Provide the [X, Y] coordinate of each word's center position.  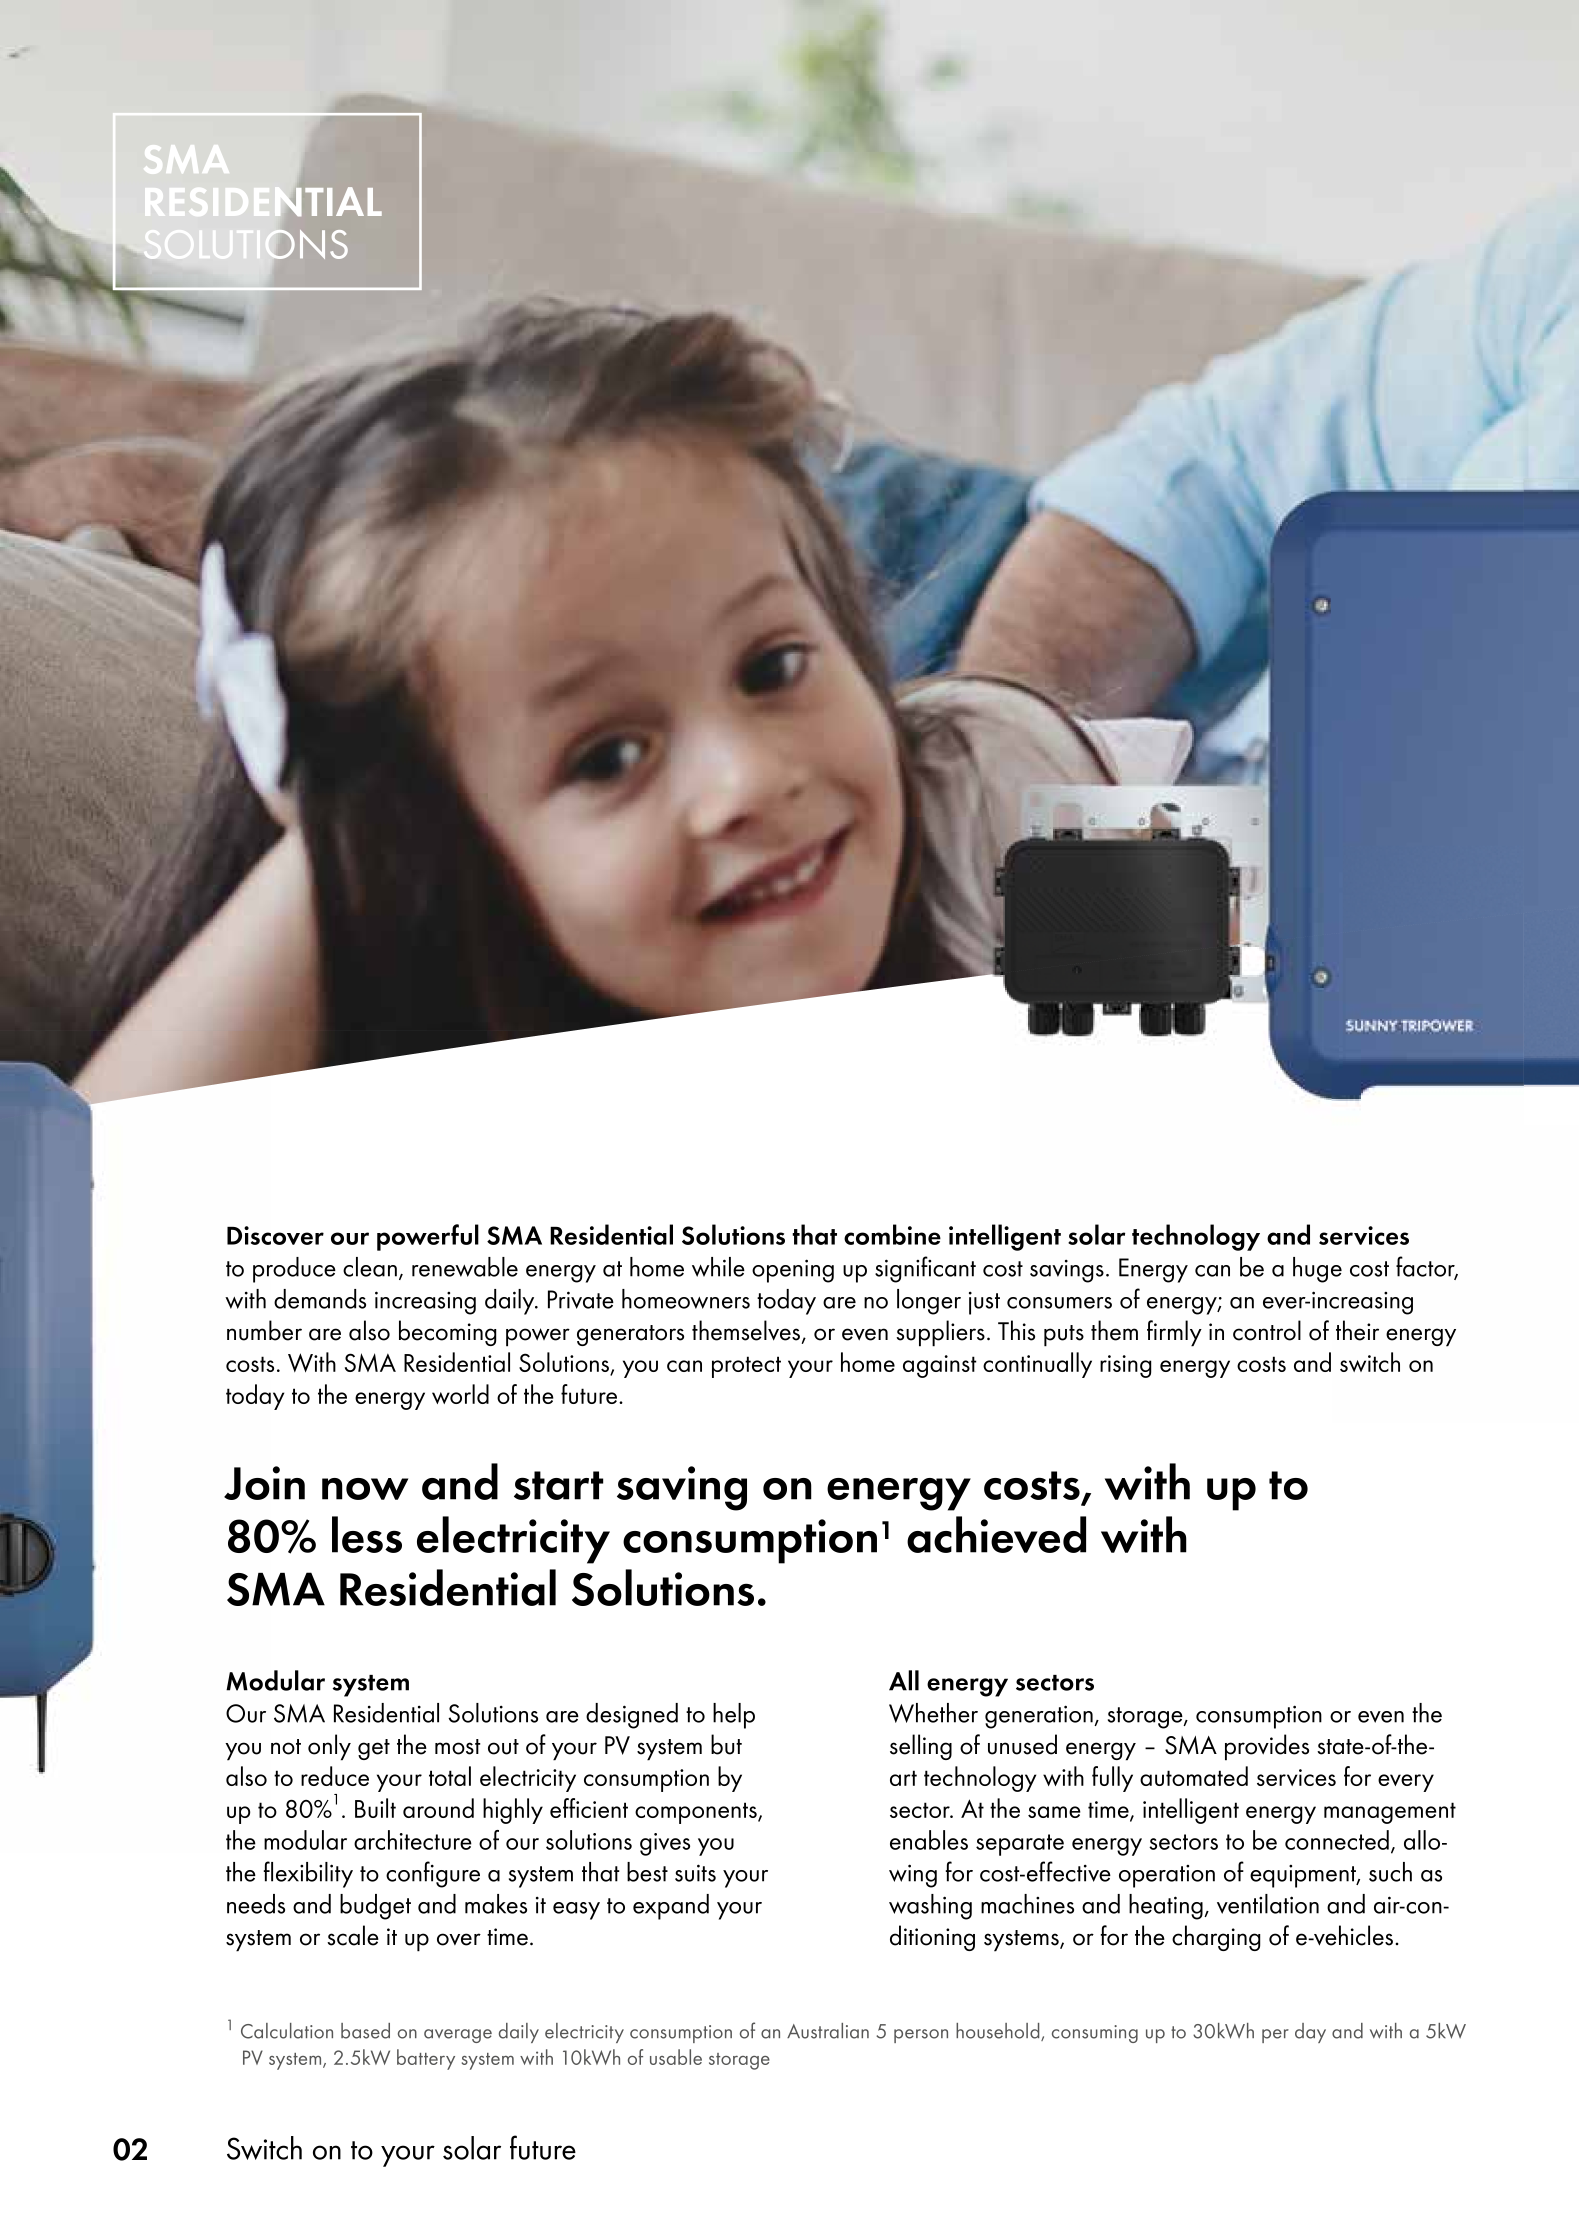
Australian [828, 2031]
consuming [1095, 2034]
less [367, 1534]
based [365, 2031]
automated [1194, 1776]
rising [1126, 1366]
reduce [335, 1776]
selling [921, 1747]
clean [370, 1267]
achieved [996, 1534]
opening [793, 1271]
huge [1317, 1270]
